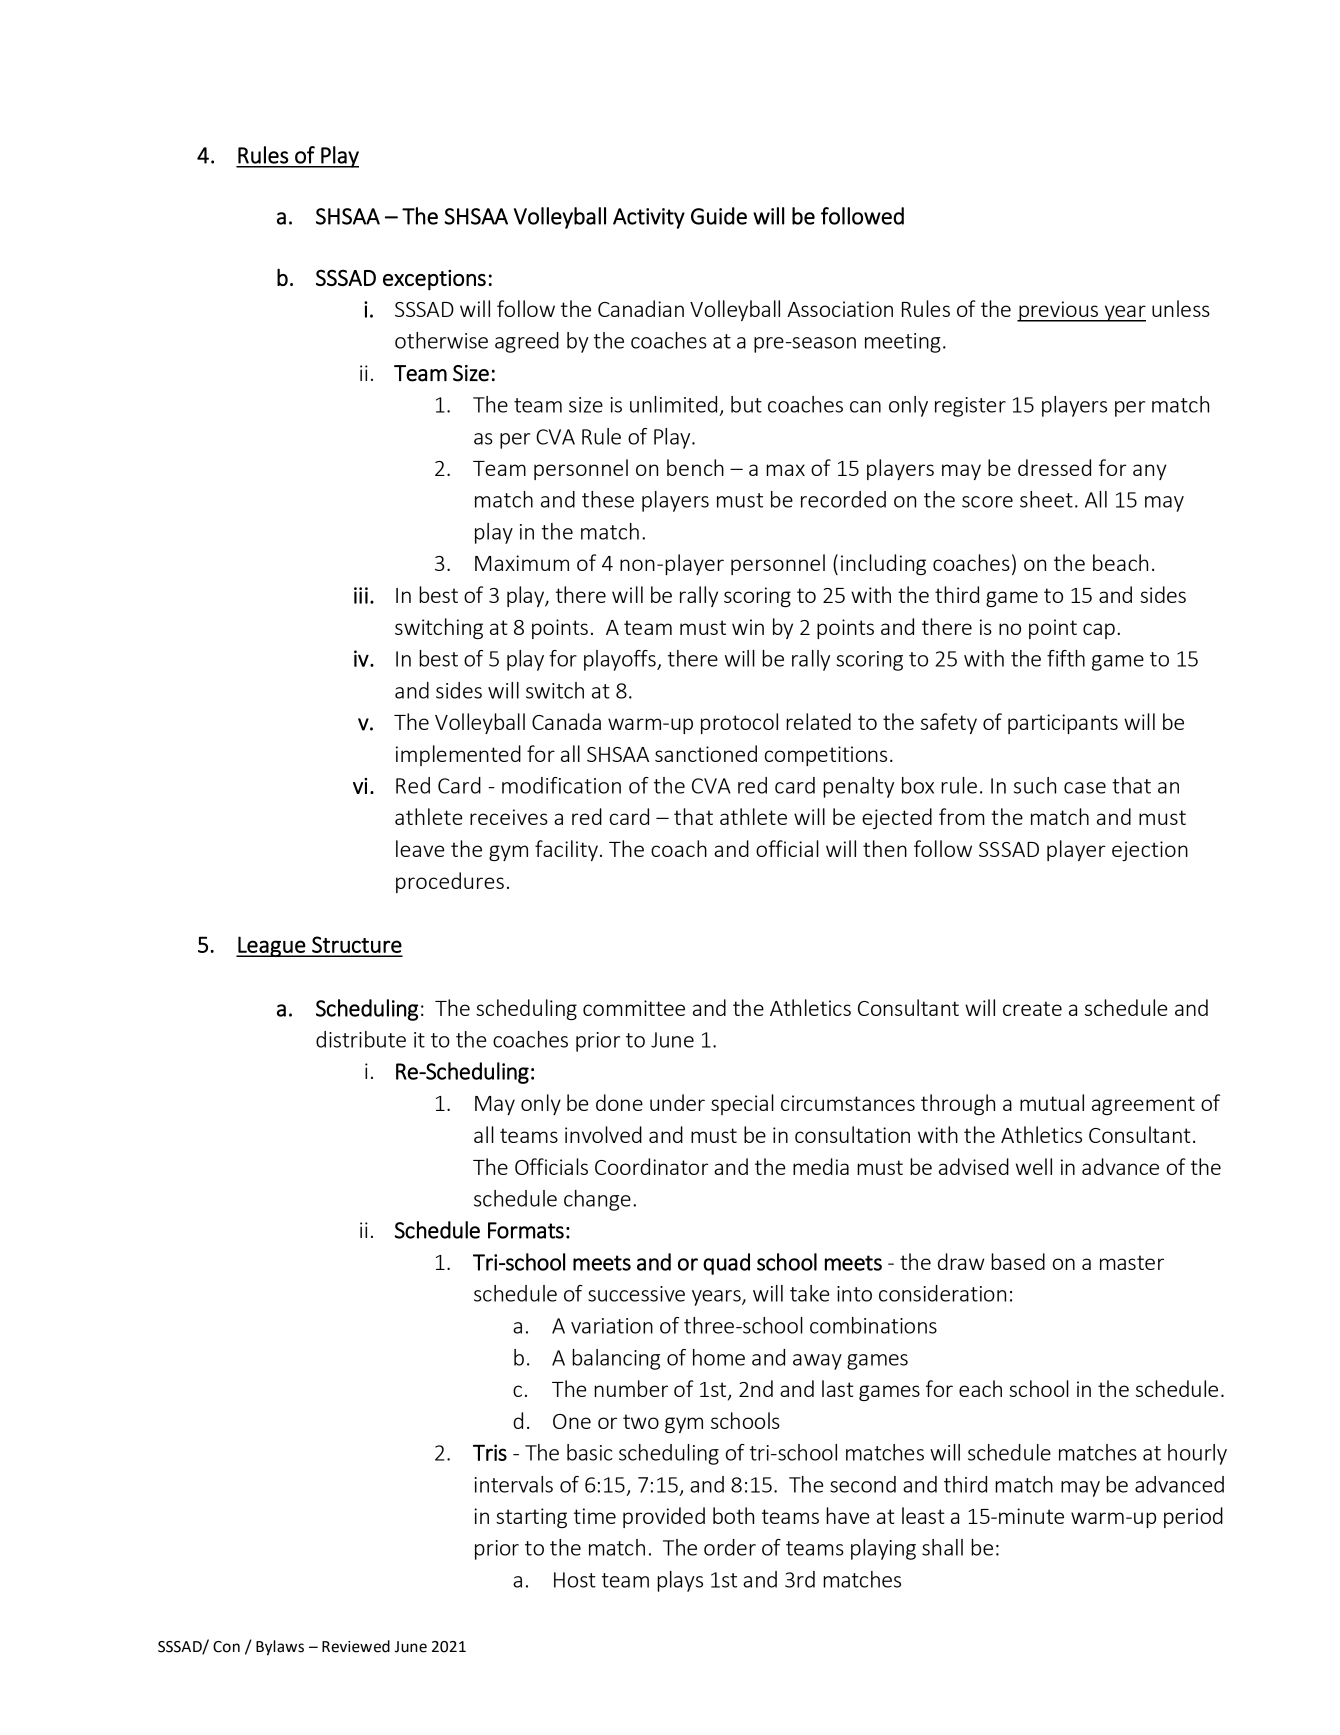  I want to click on create, so click(1032, 1008).
